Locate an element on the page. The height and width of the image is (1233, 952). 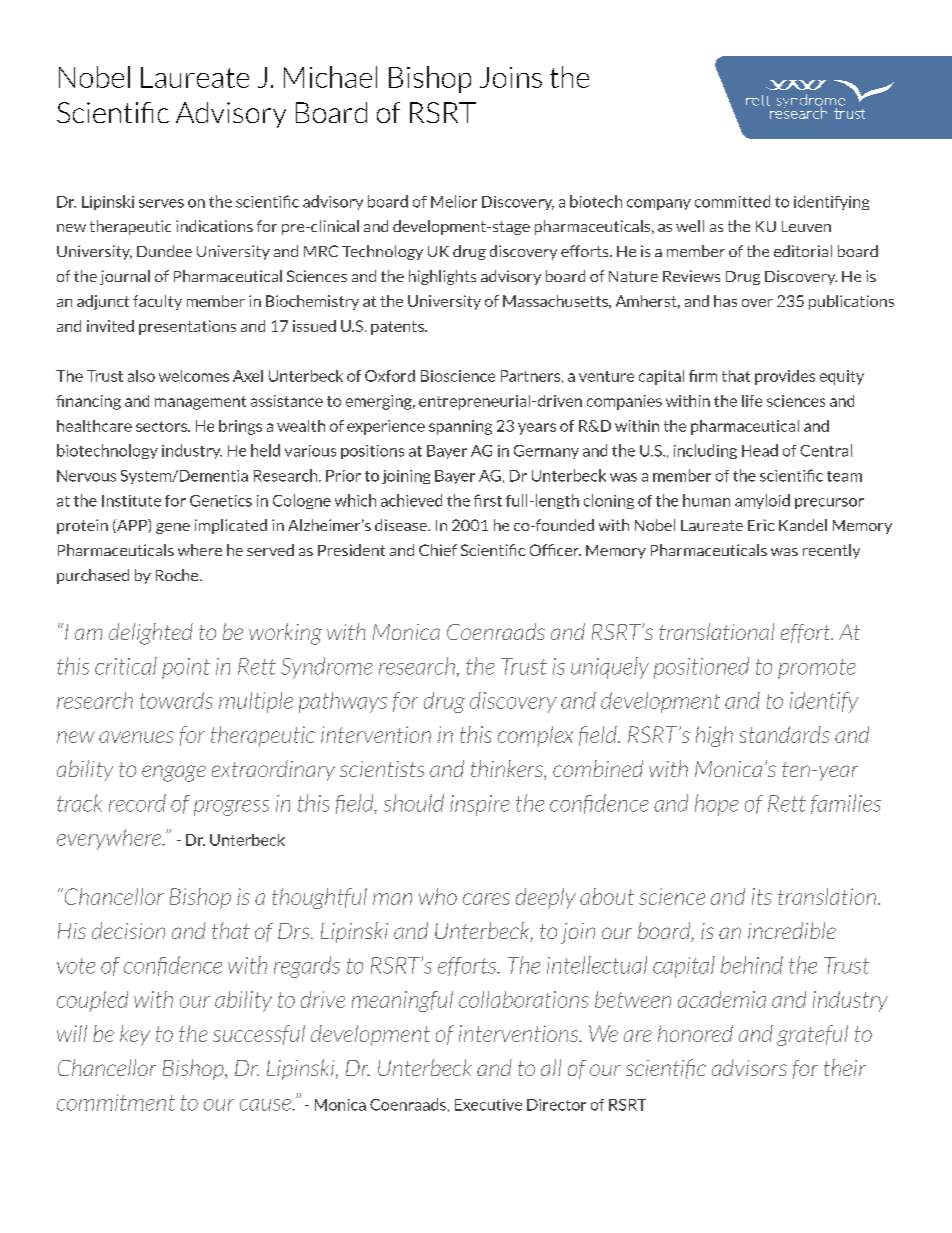
commitment is located at coordinates (116, 1102).
